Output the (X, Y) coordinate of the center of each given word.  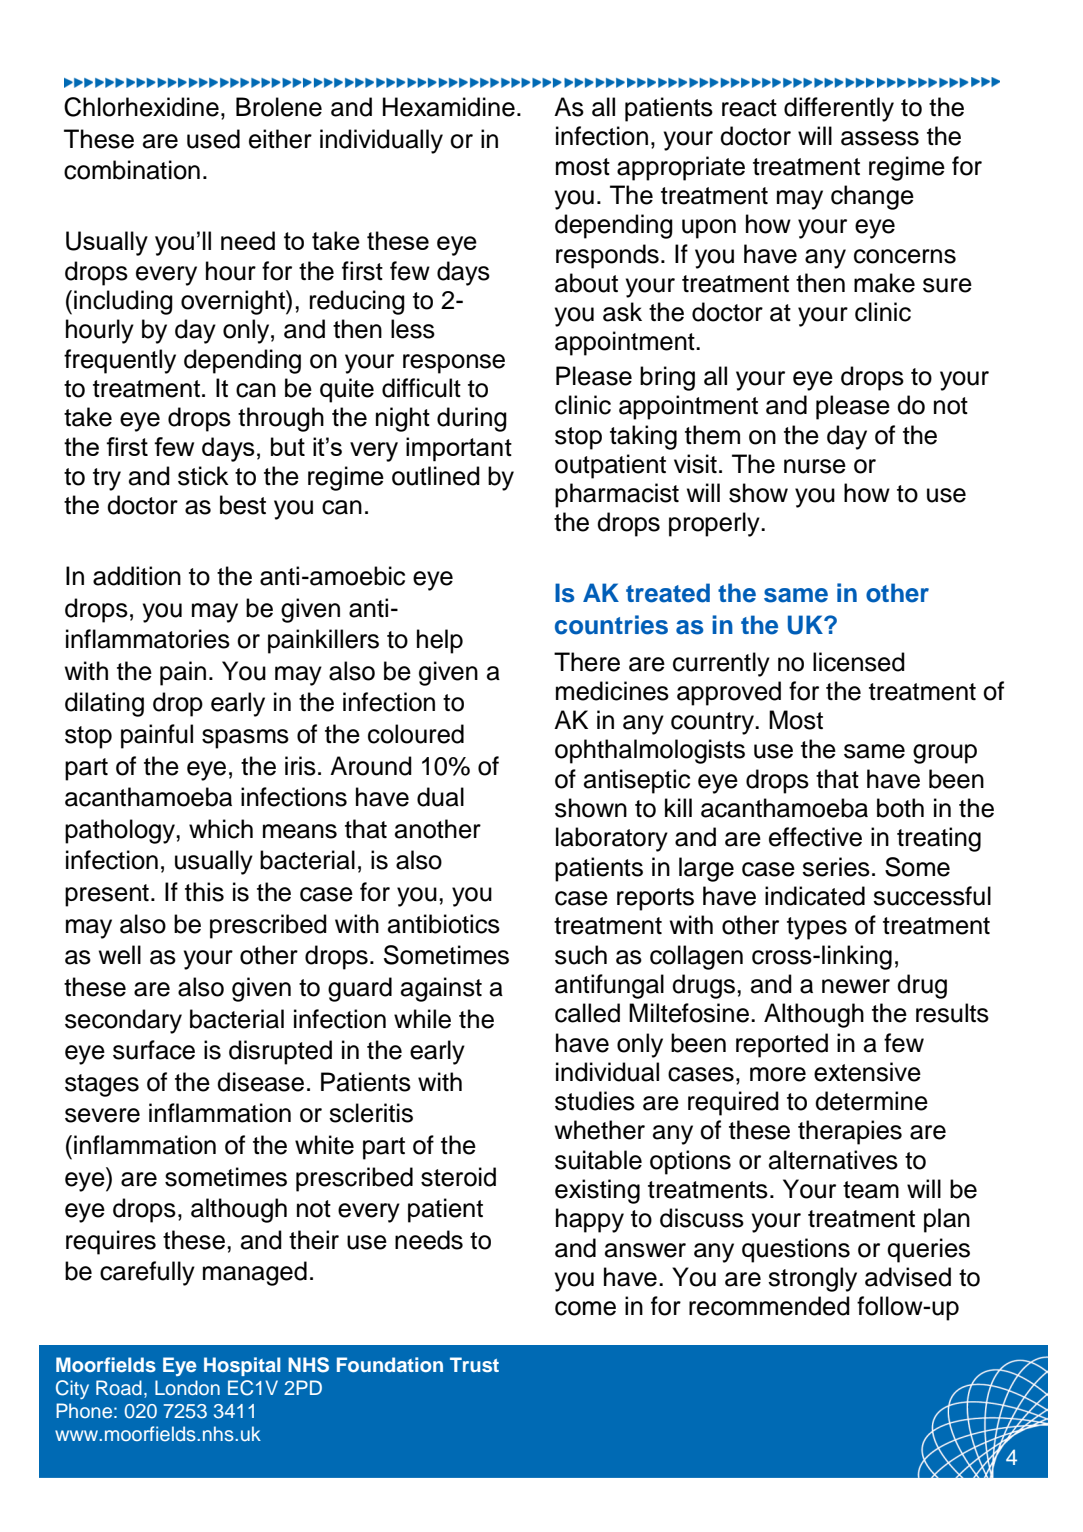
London (187, 1387)
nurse (815, 466)
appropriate (681, 168)
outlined (436, 476)
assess (880, 138)
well (120, 955)
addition (137, 576)
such (581, 955)
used (213, 139)
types (817, 928)
